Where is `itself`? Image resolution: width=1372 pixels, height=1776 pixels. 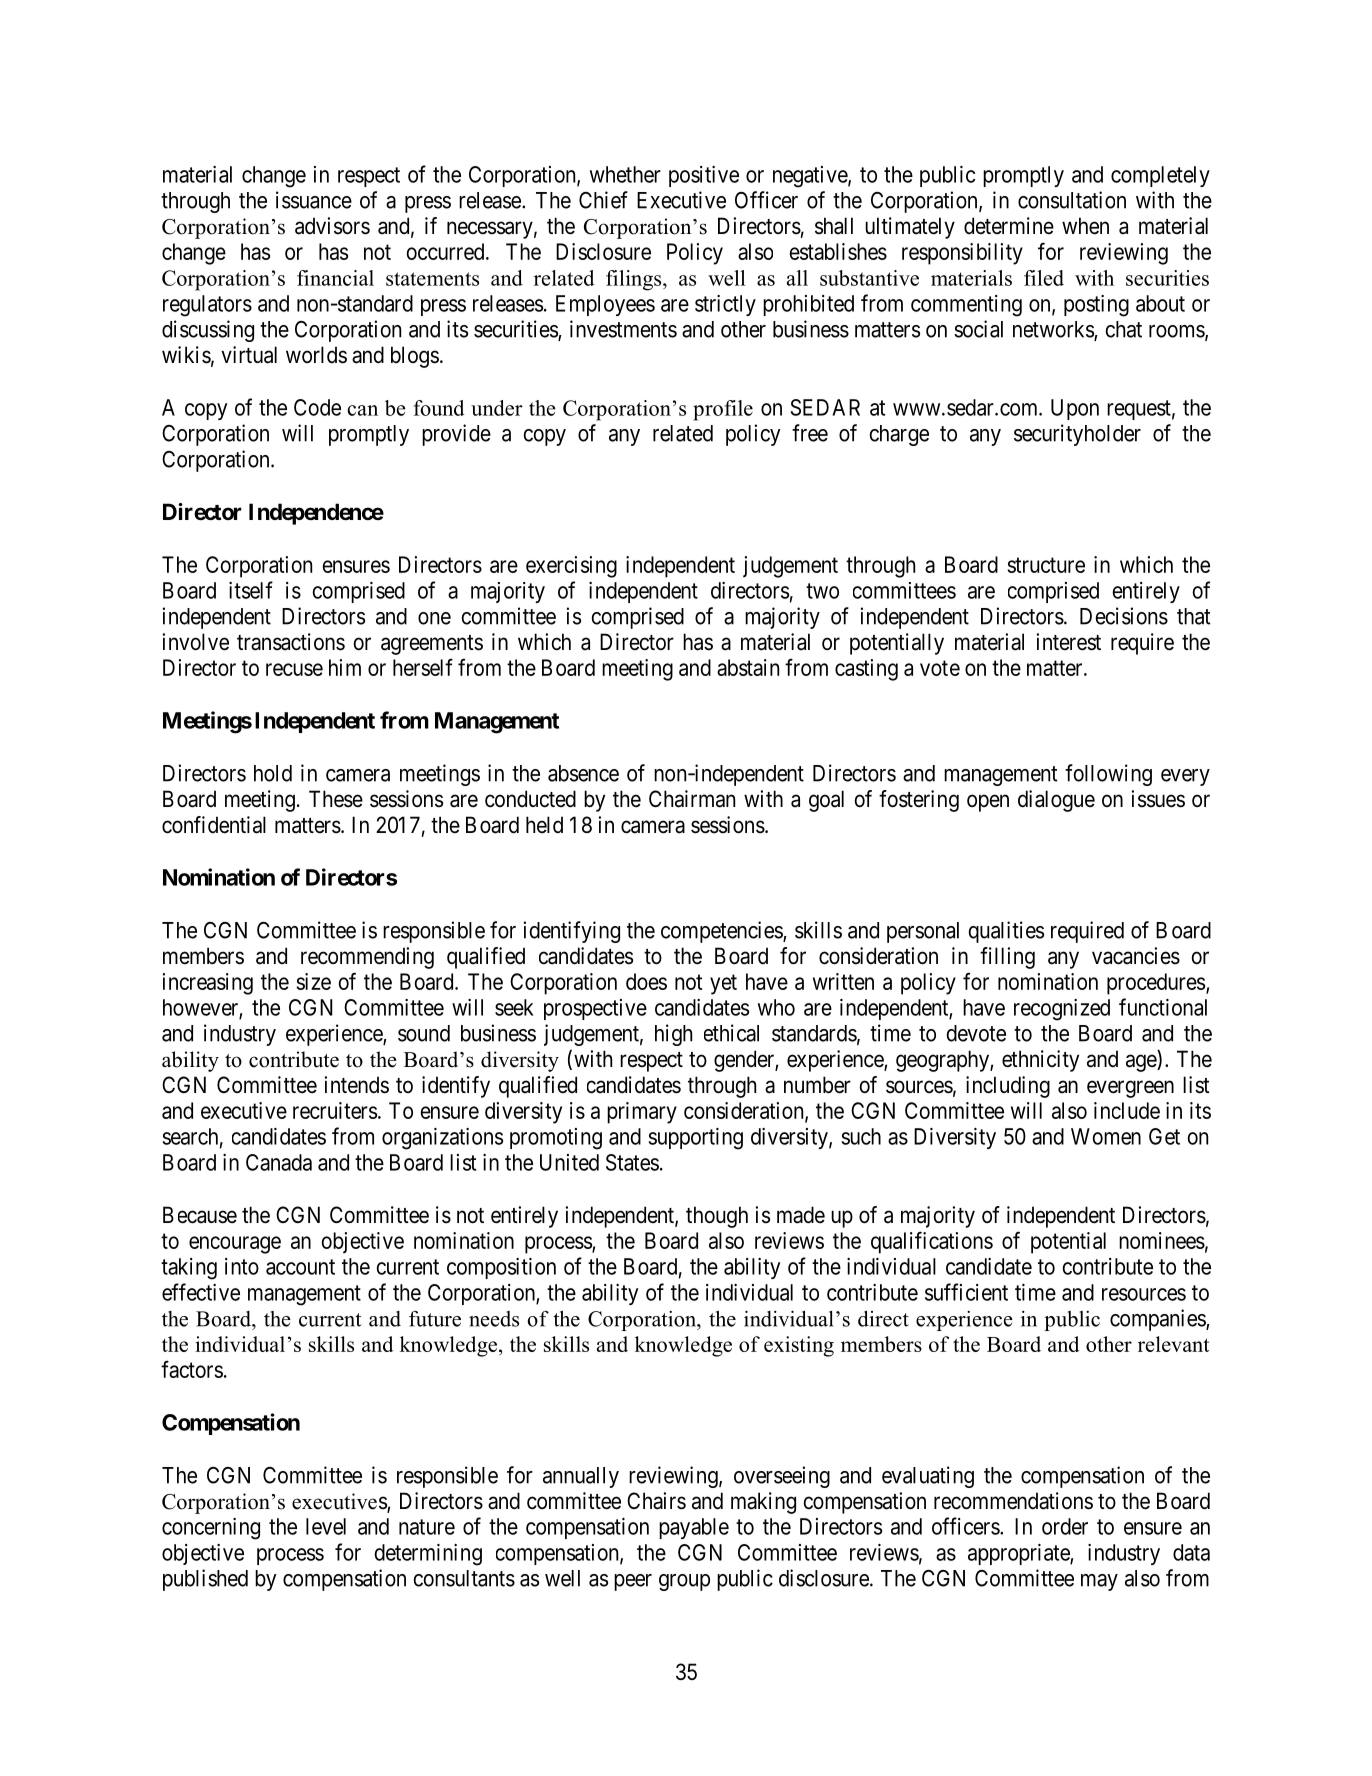 itself is located at coordinates (251, 590).
